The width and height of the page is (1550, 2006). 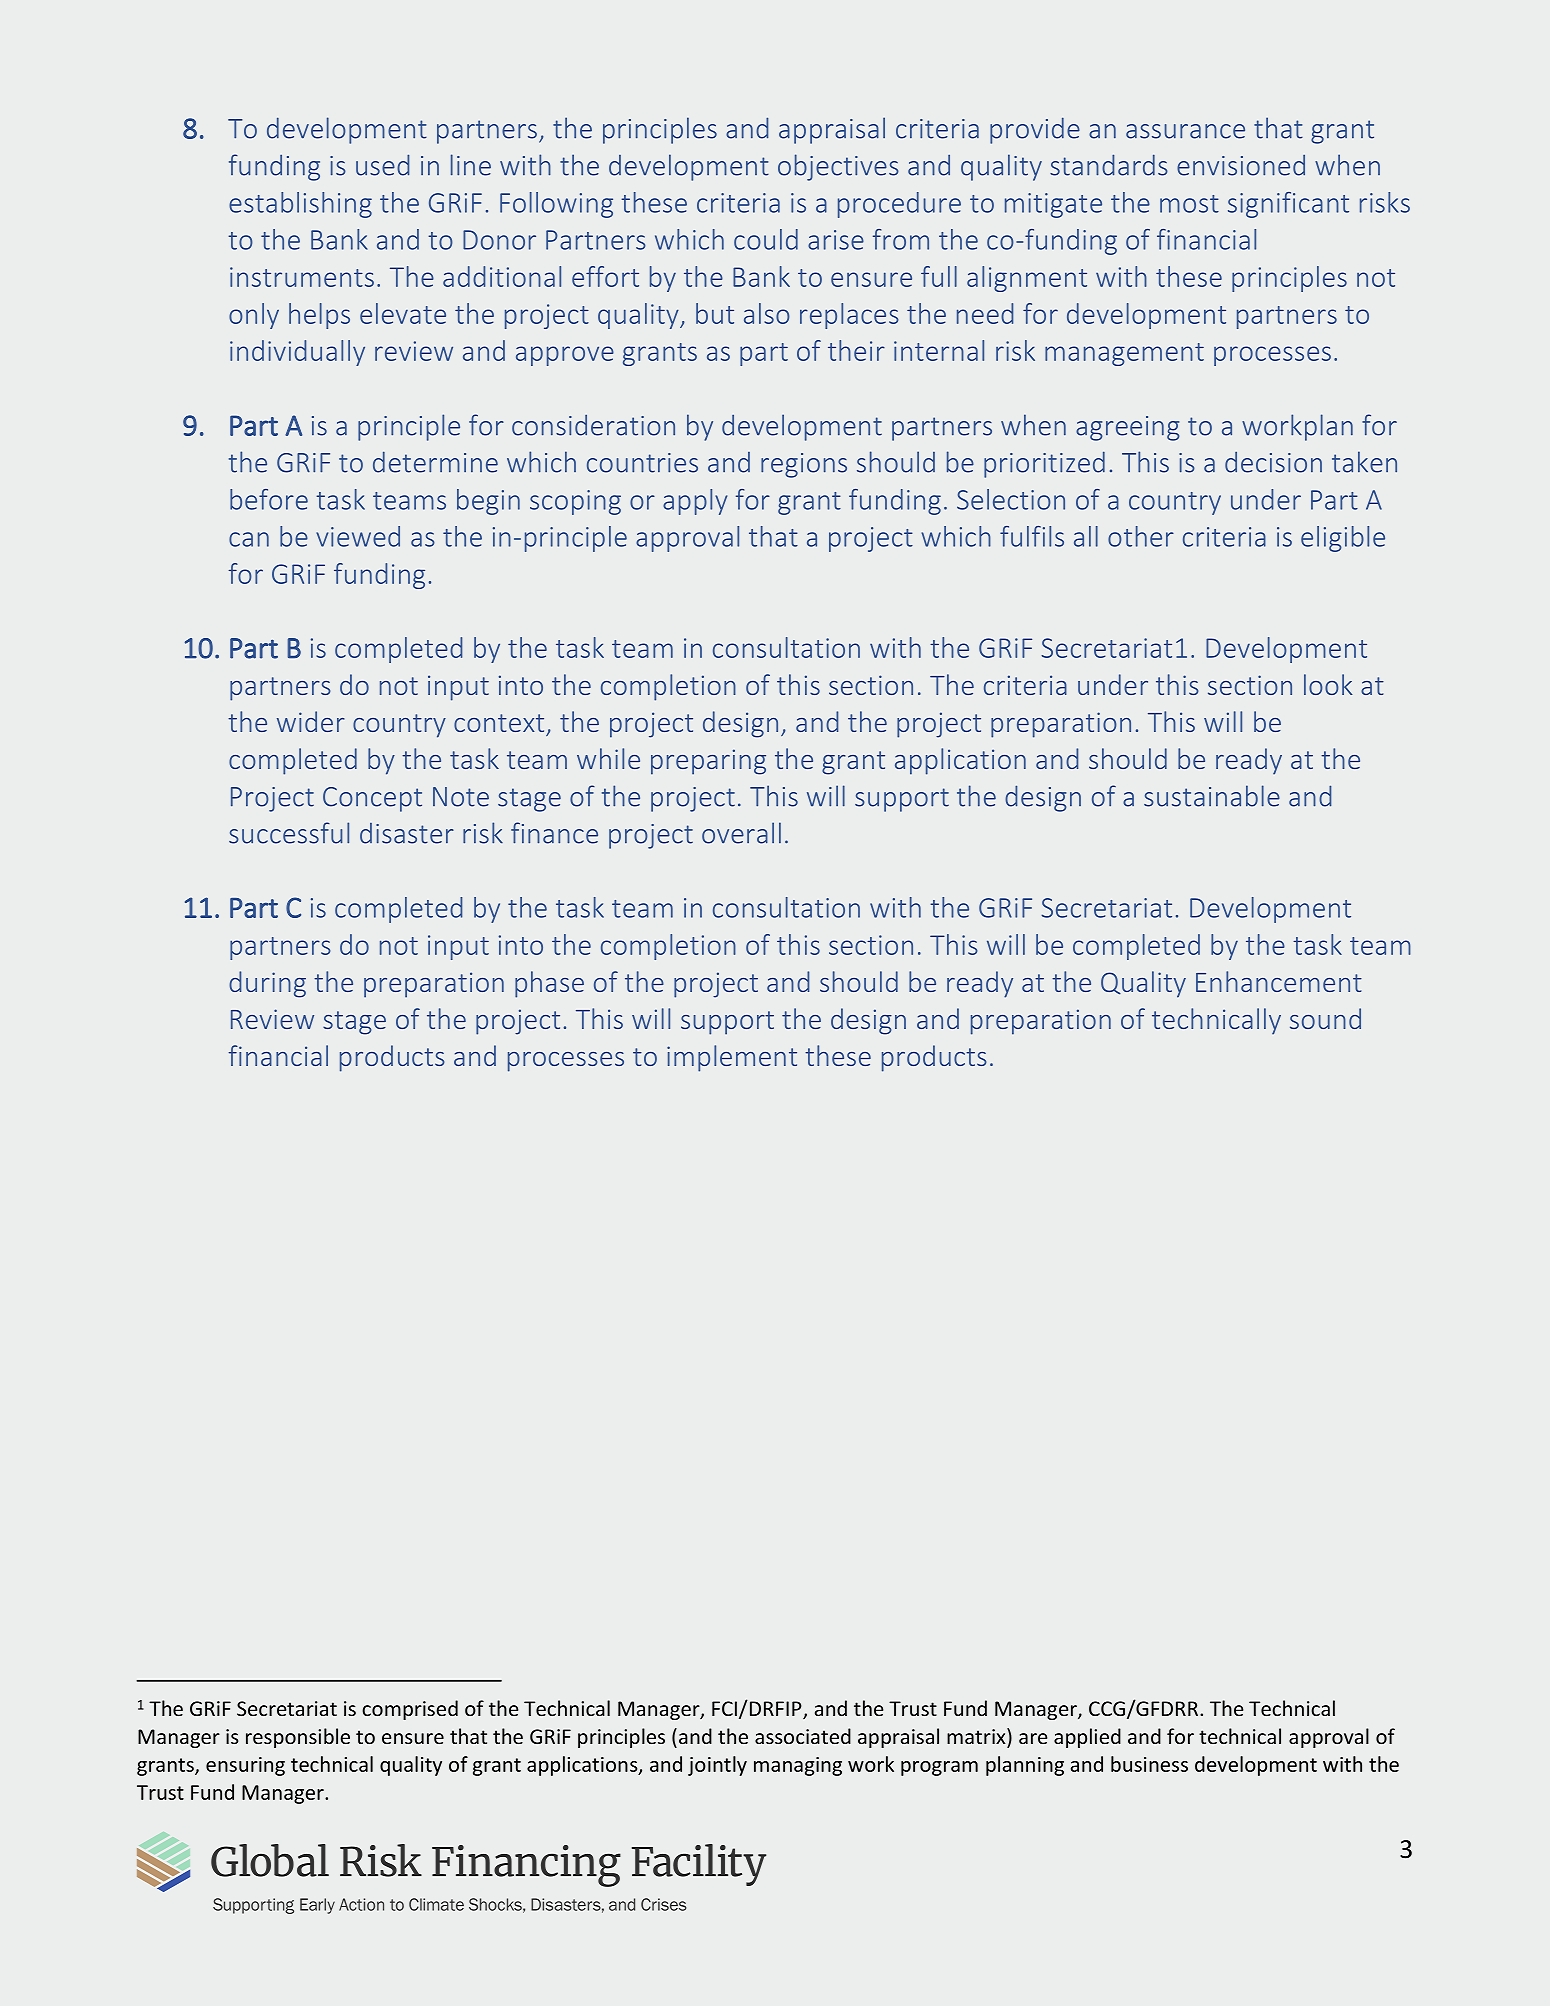 What do you see at coordinates (311, 721) in the page?
I see `wider` at bounding box center [311, 721].
